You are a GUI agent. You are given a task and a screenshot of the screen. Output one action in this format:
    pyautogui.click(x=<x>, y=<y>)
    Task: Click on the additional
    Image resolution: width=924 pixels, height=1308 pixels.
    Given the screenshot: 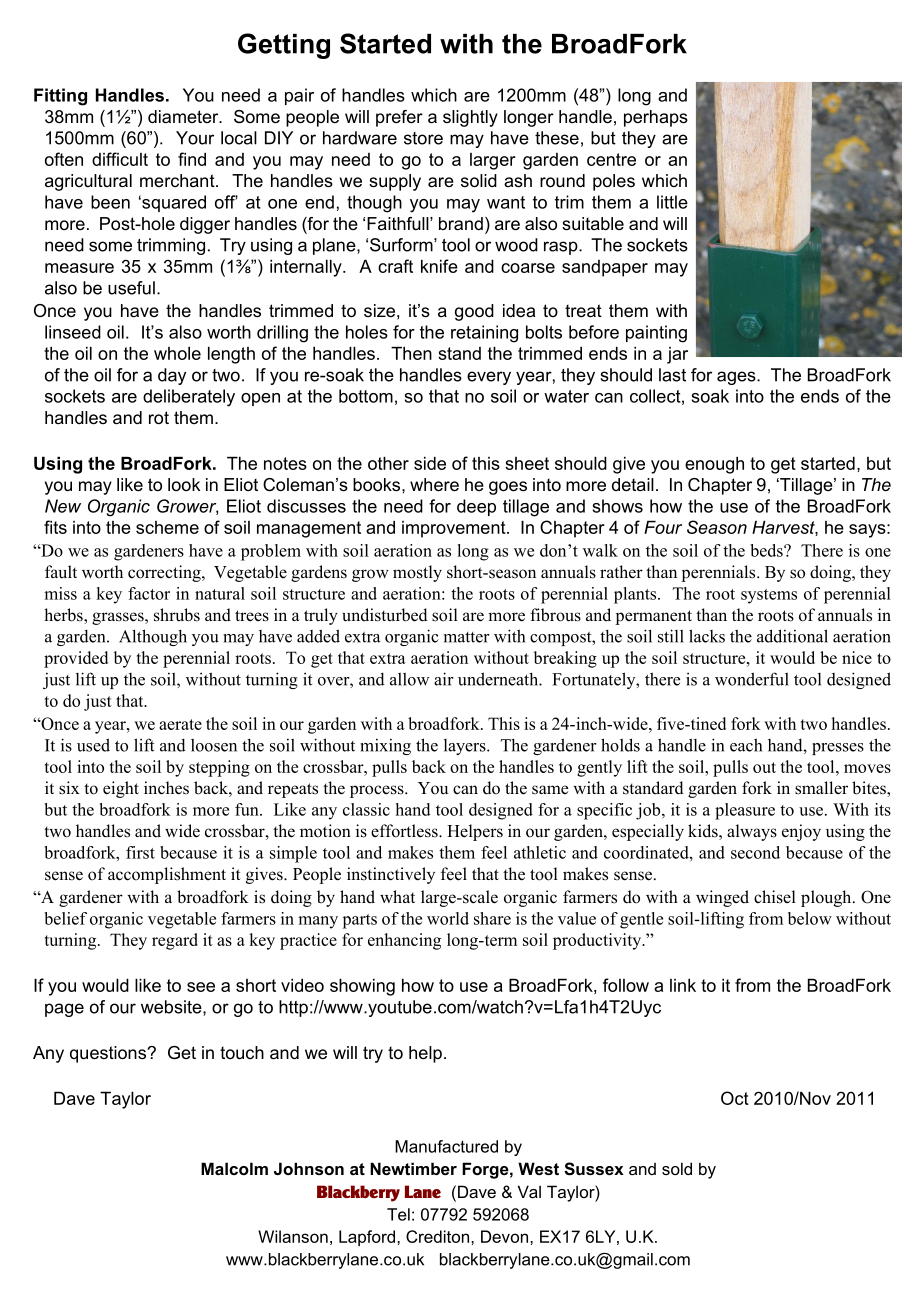 What is the action you would take?
    pyautogui.click(x=792, y=636)
